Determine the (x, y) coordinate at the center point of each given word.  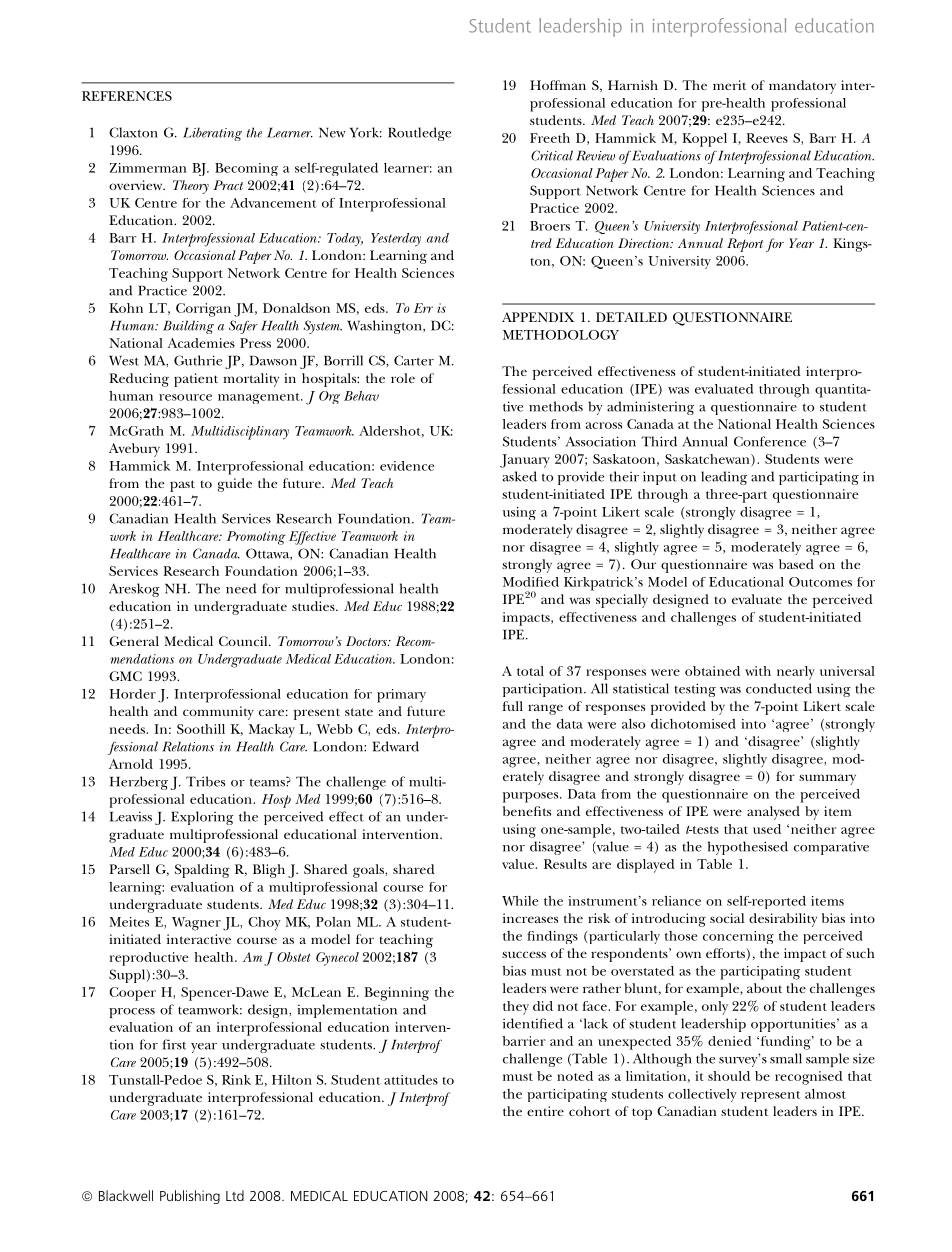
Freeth (550, 138)
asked (520, 476)
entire (545, 1111)
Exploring (202, 818)
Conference (770, 441)
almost (825, 1094)
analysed (773, 813)
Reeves (767, 138)
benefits (527, 811)
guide (235, 485)
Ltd (235, 1195)
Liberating (212, 134)
